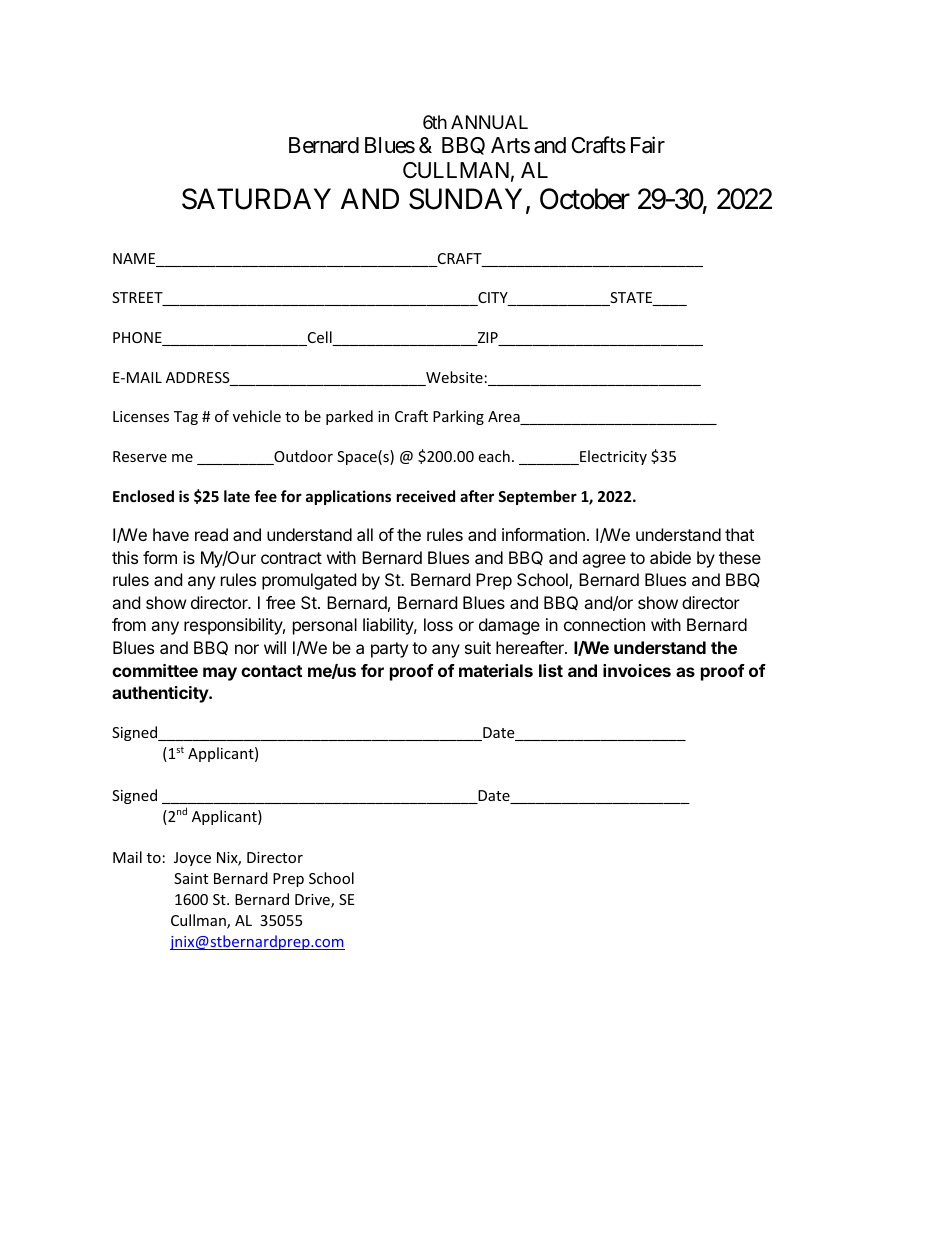  What do you see at coordinates (313, 901) in the screenshot?
I see `Drive` at bounding box center [313, 901].
